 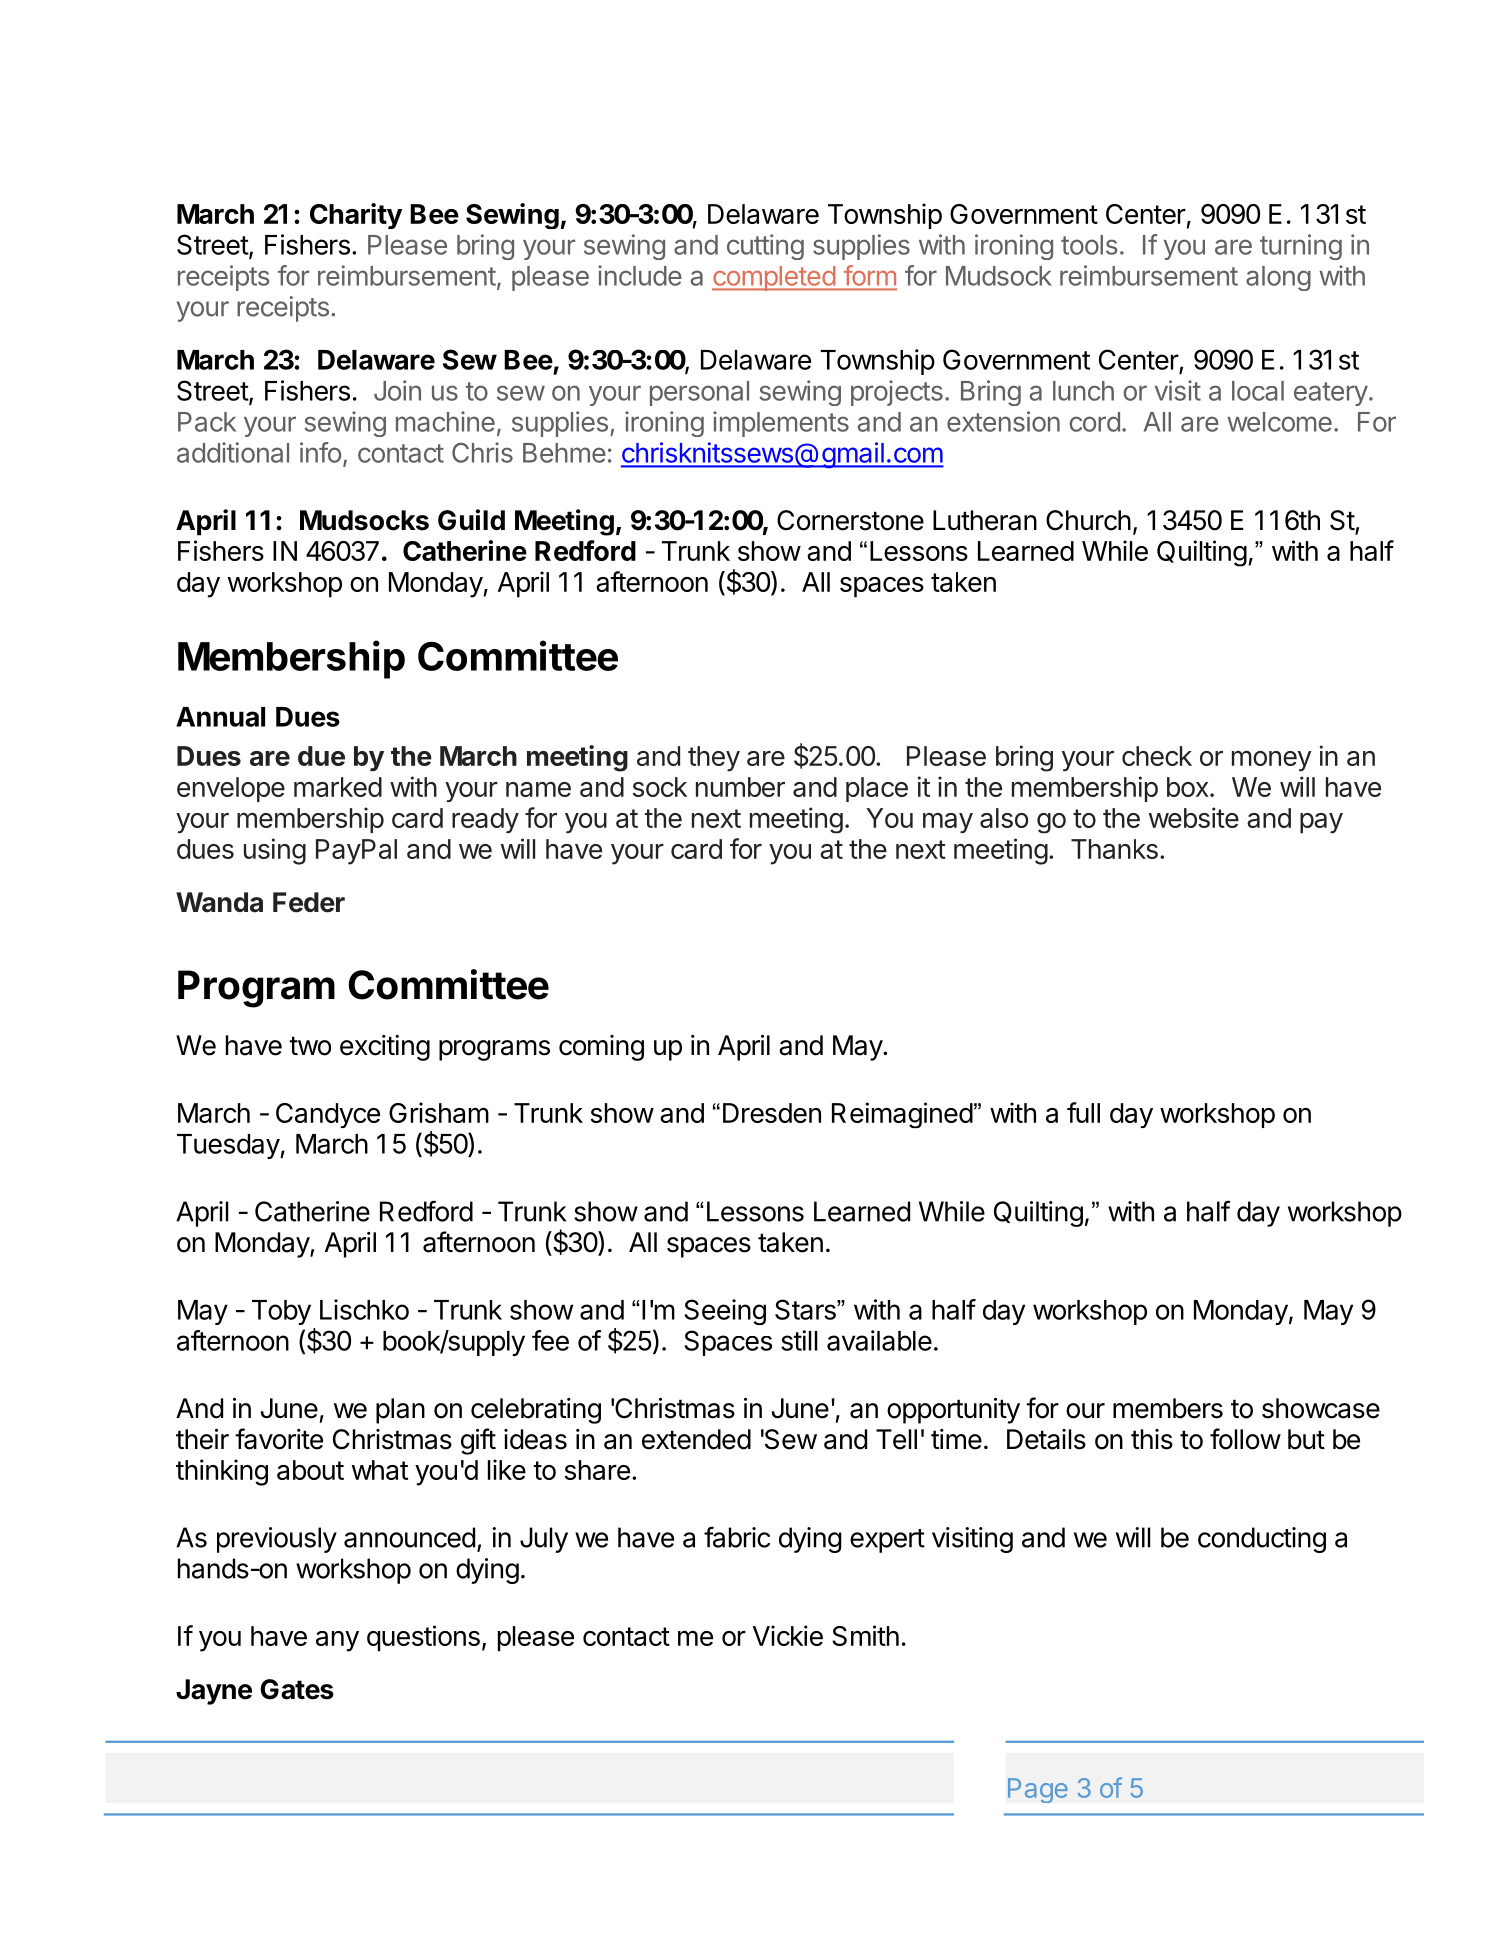 What do you see at coordinates (740, 787) in the image?
I see `number` at bounding box center [740, 787].
